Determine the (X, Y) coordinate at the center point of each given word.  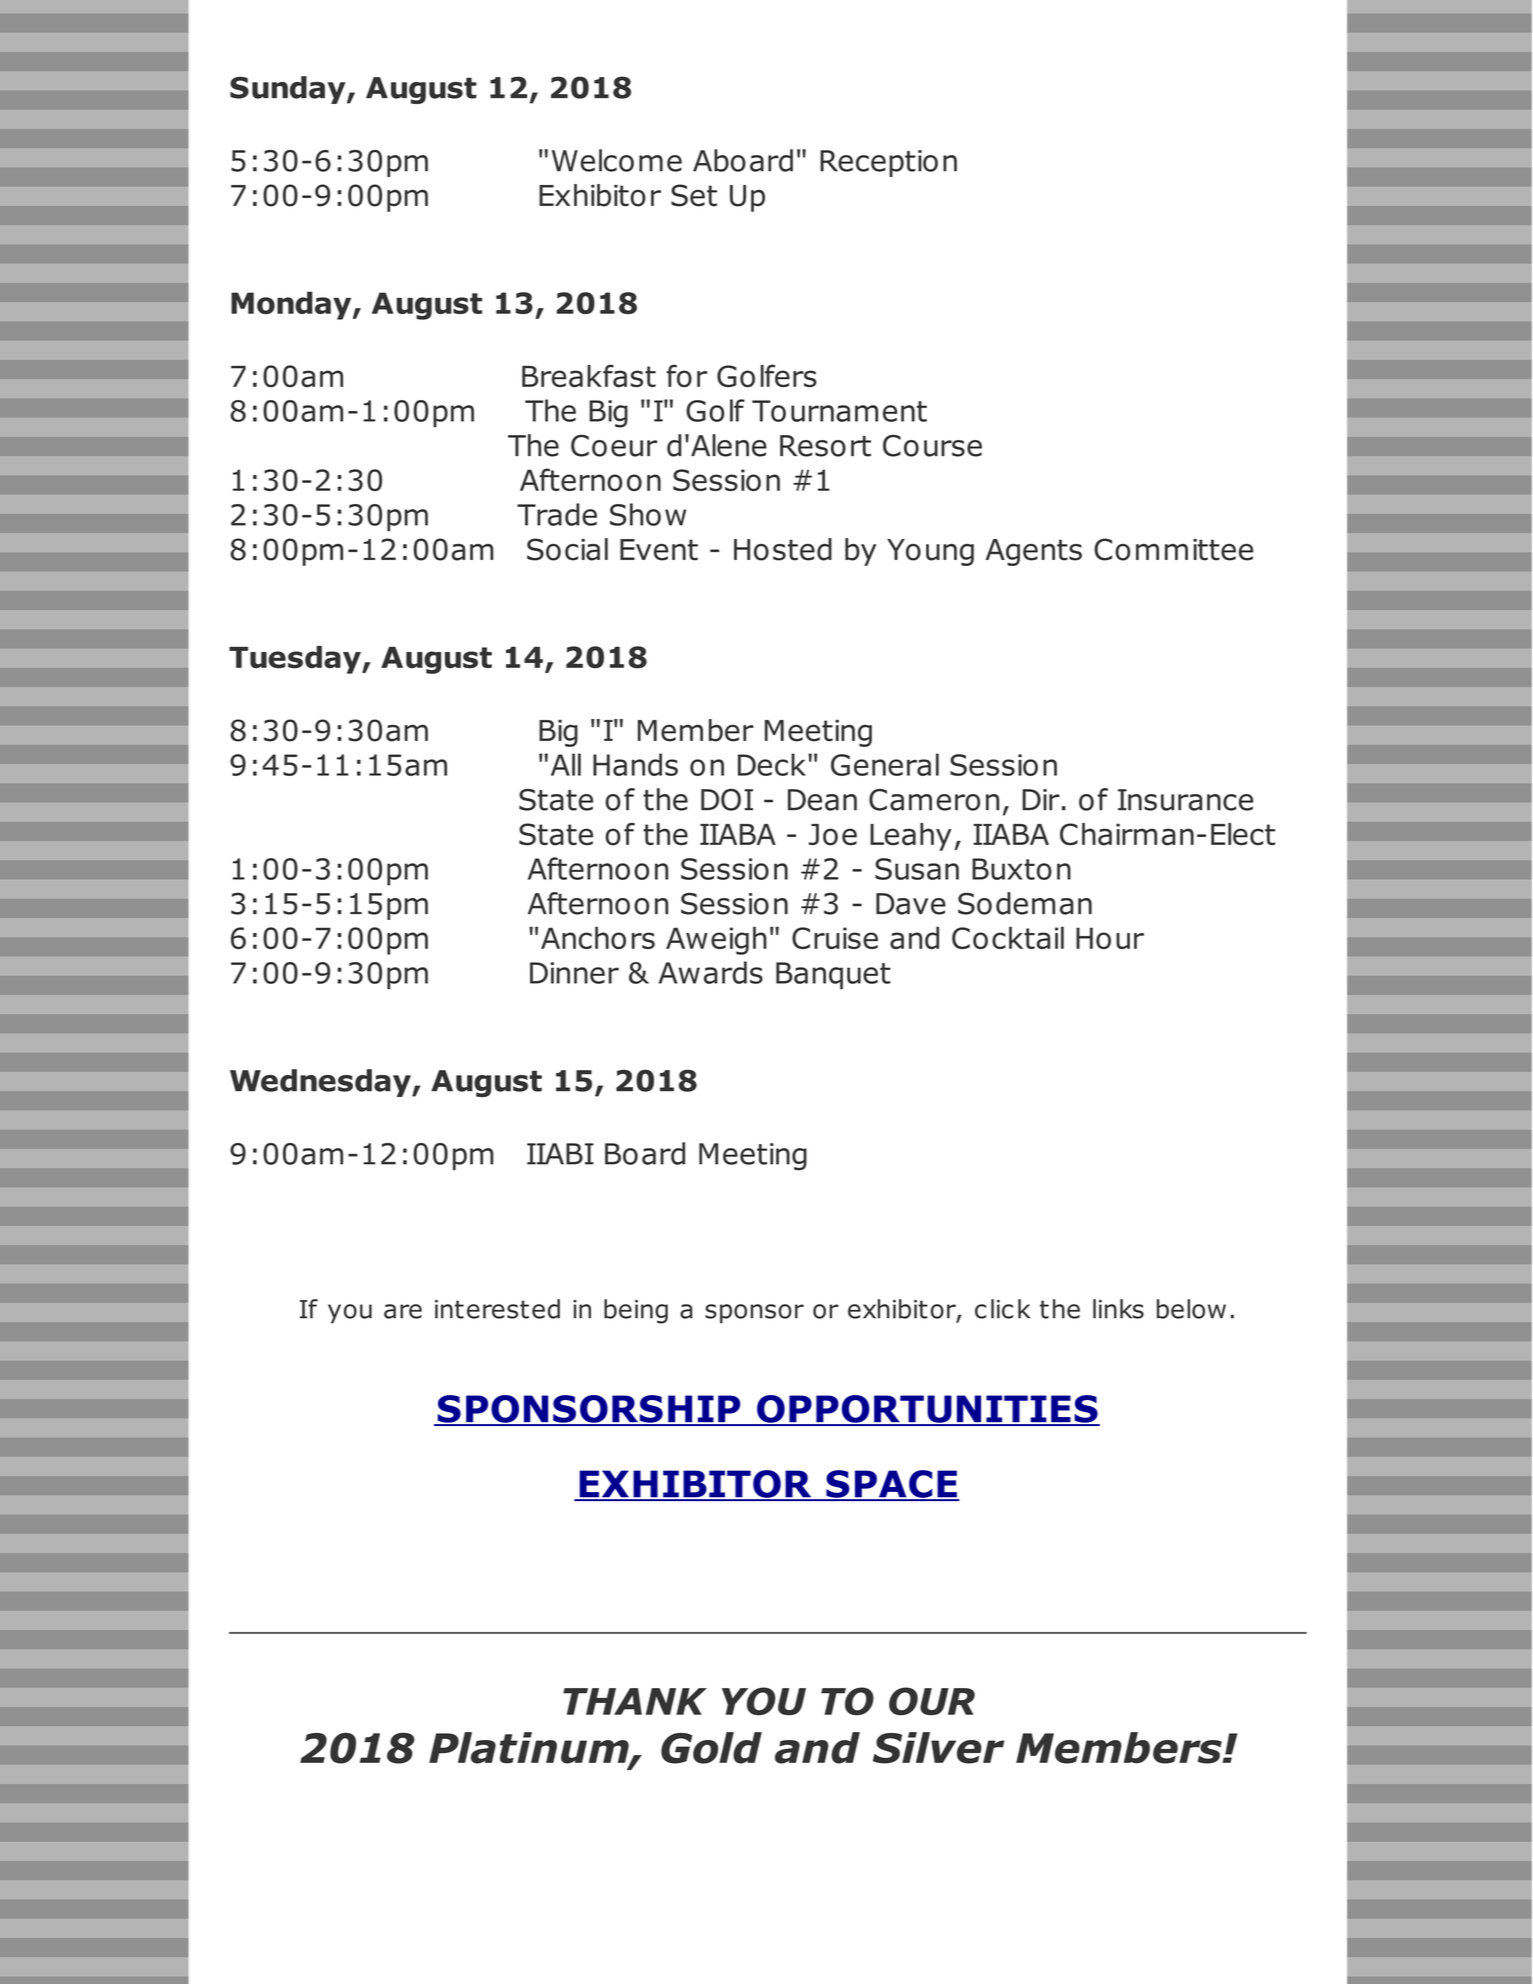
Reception (888, 163)
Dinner (574, 973)
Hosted (783, 549)
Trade (557, 514)
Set (694, 195)
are (403, 1311)
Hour (1110, 938)
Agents (1034, 552)
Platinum (530, 1749)
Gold (711, 1748)
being (636, 1311)
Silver (939, 1748)
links (1118, 1309)
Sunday (289, 90)
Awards (711, 972)
